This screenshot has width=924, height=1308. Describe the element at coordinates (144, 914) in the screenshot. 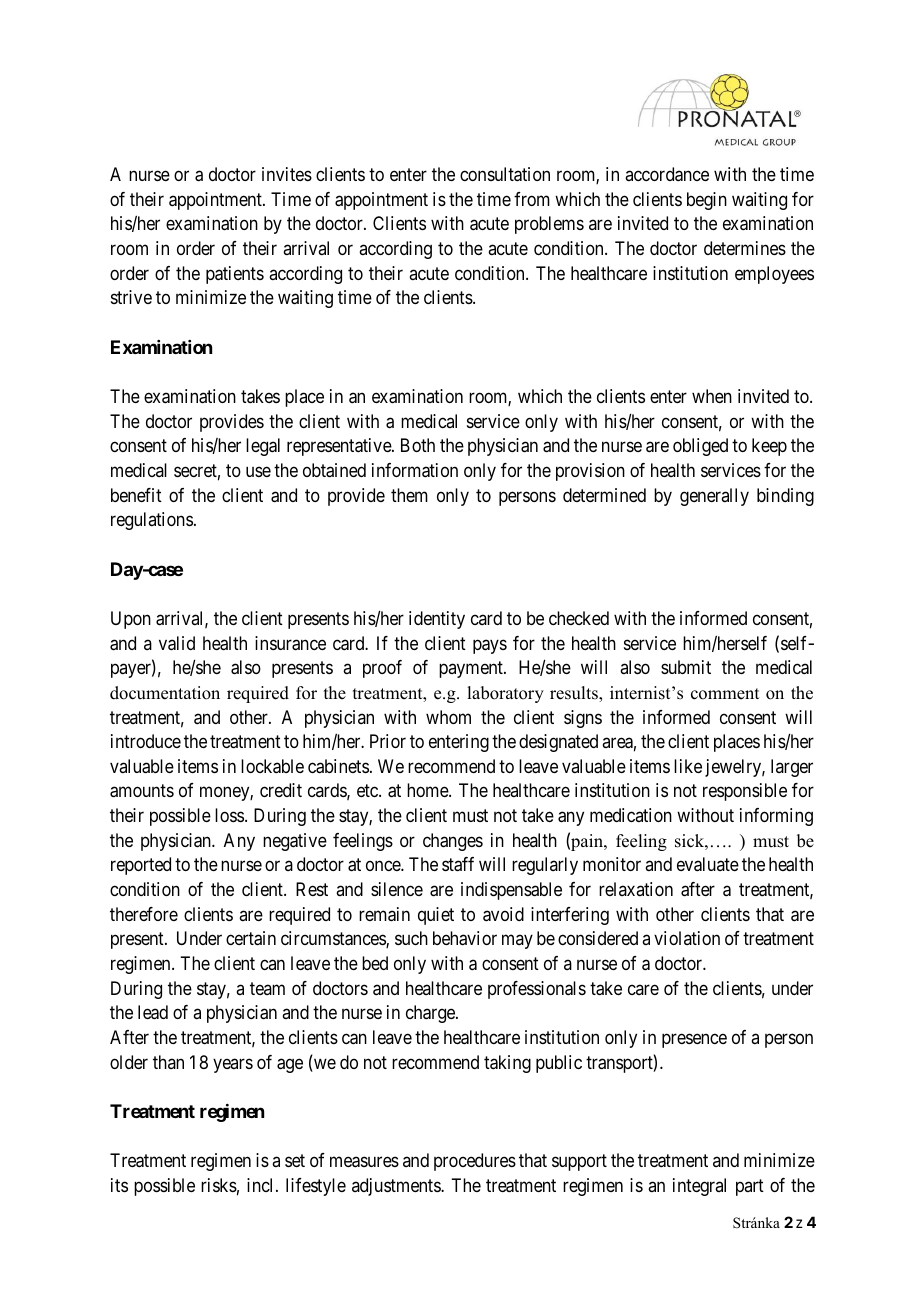

I see `therefore` at that location.
